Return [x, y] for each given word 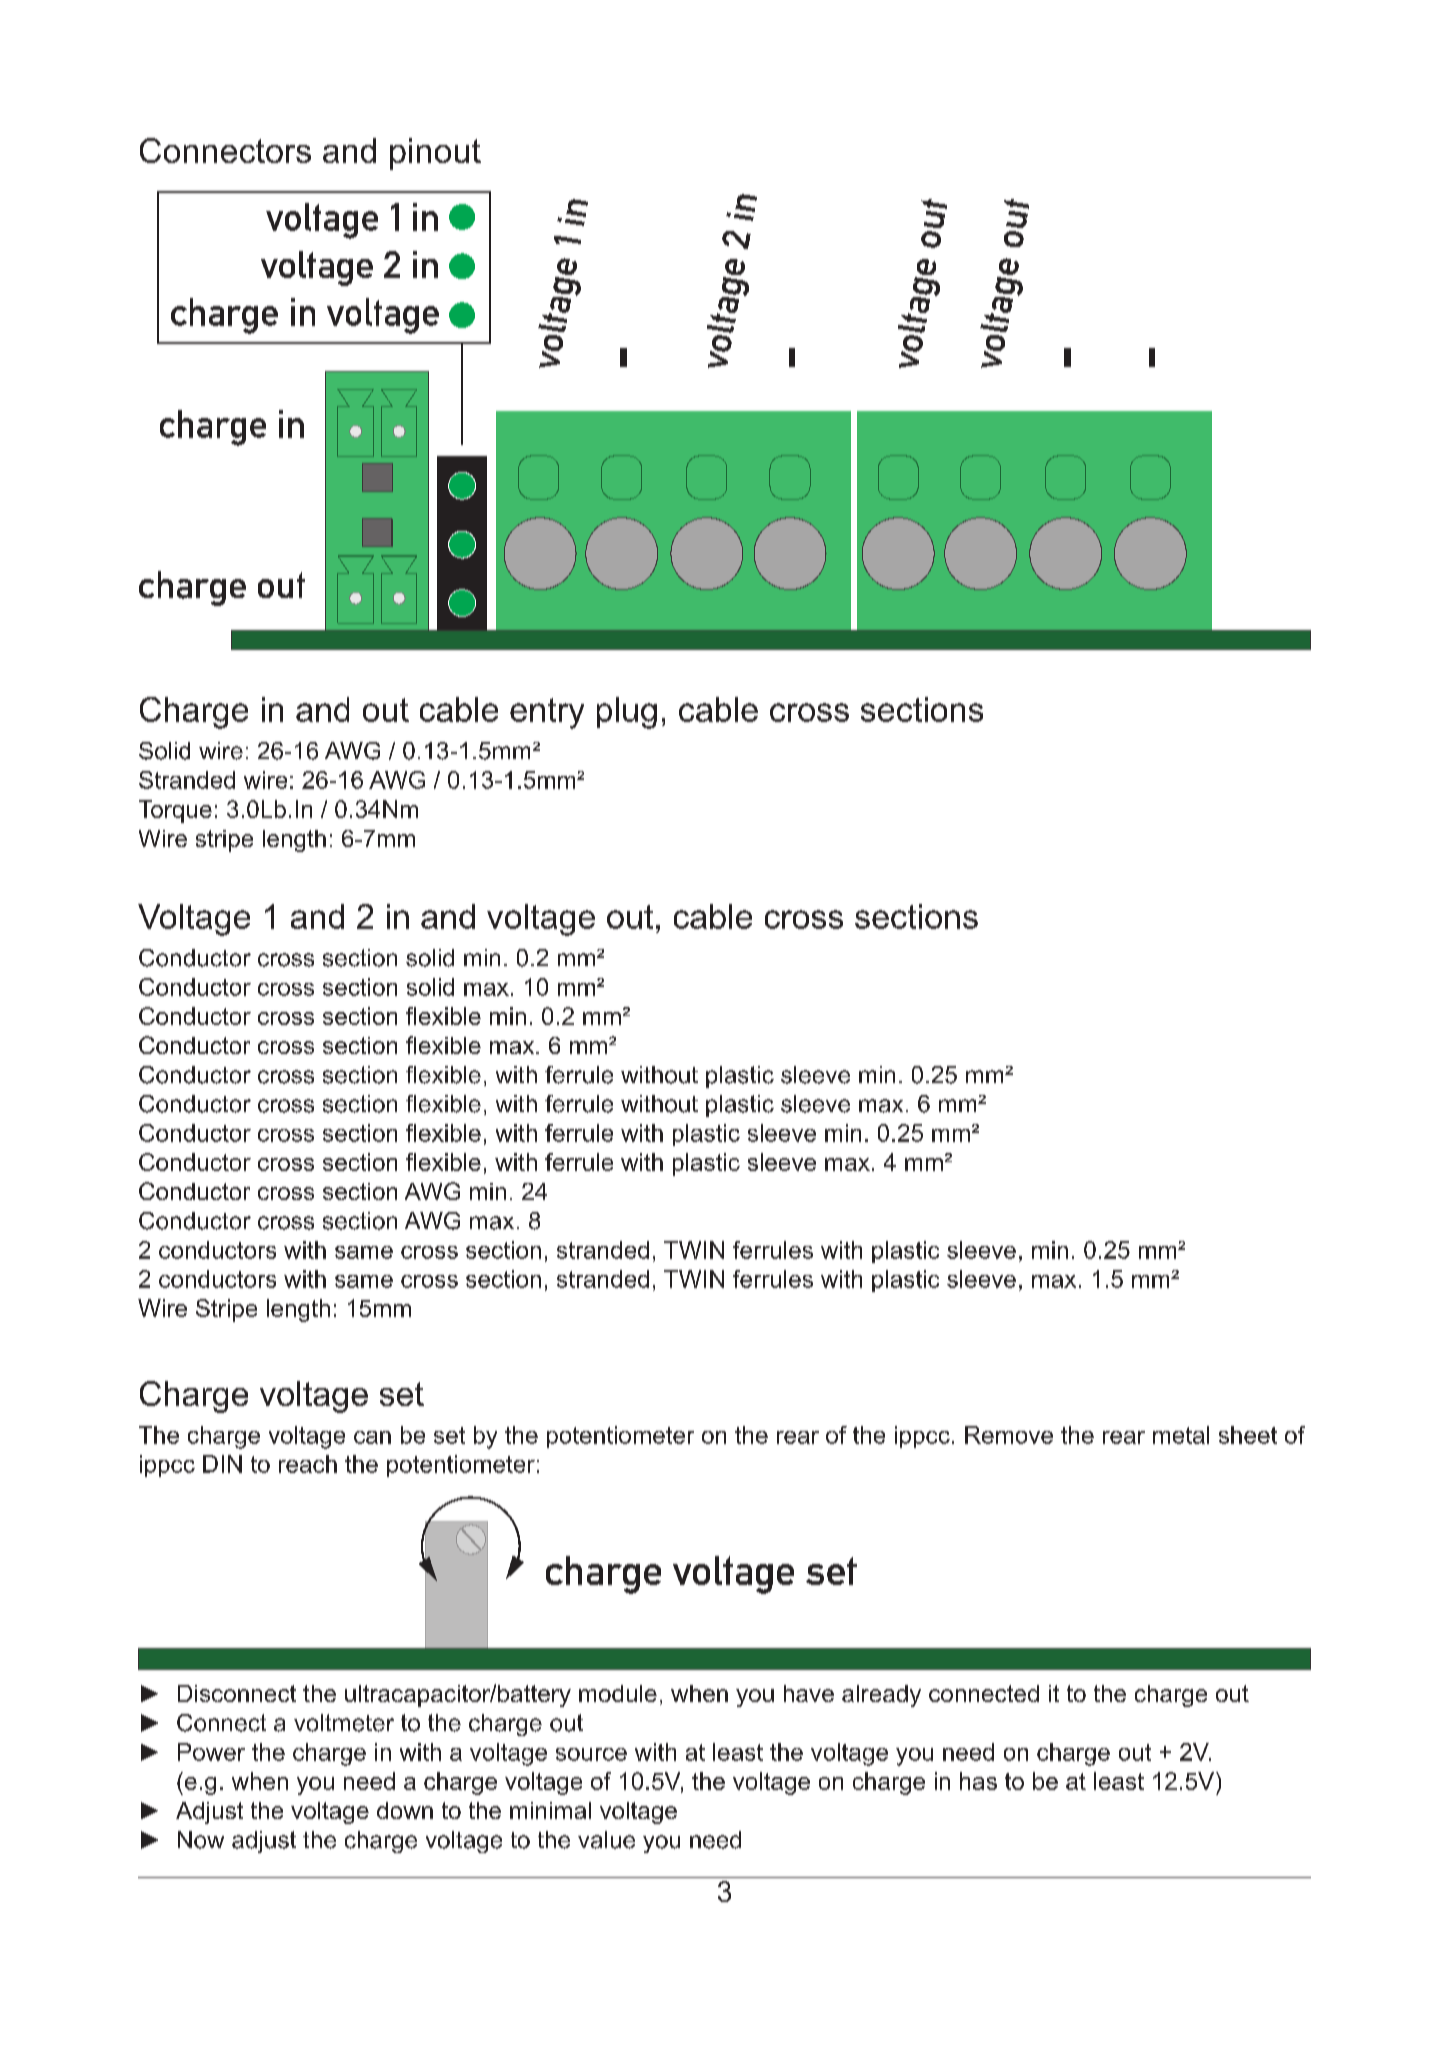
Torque [175, 811]
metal [1181, 1435]
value [606, 1840]
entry [547, 713]
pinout [435, 154]
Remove [1009, 1435]
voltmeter [344, 1723]
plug [627, 713]
